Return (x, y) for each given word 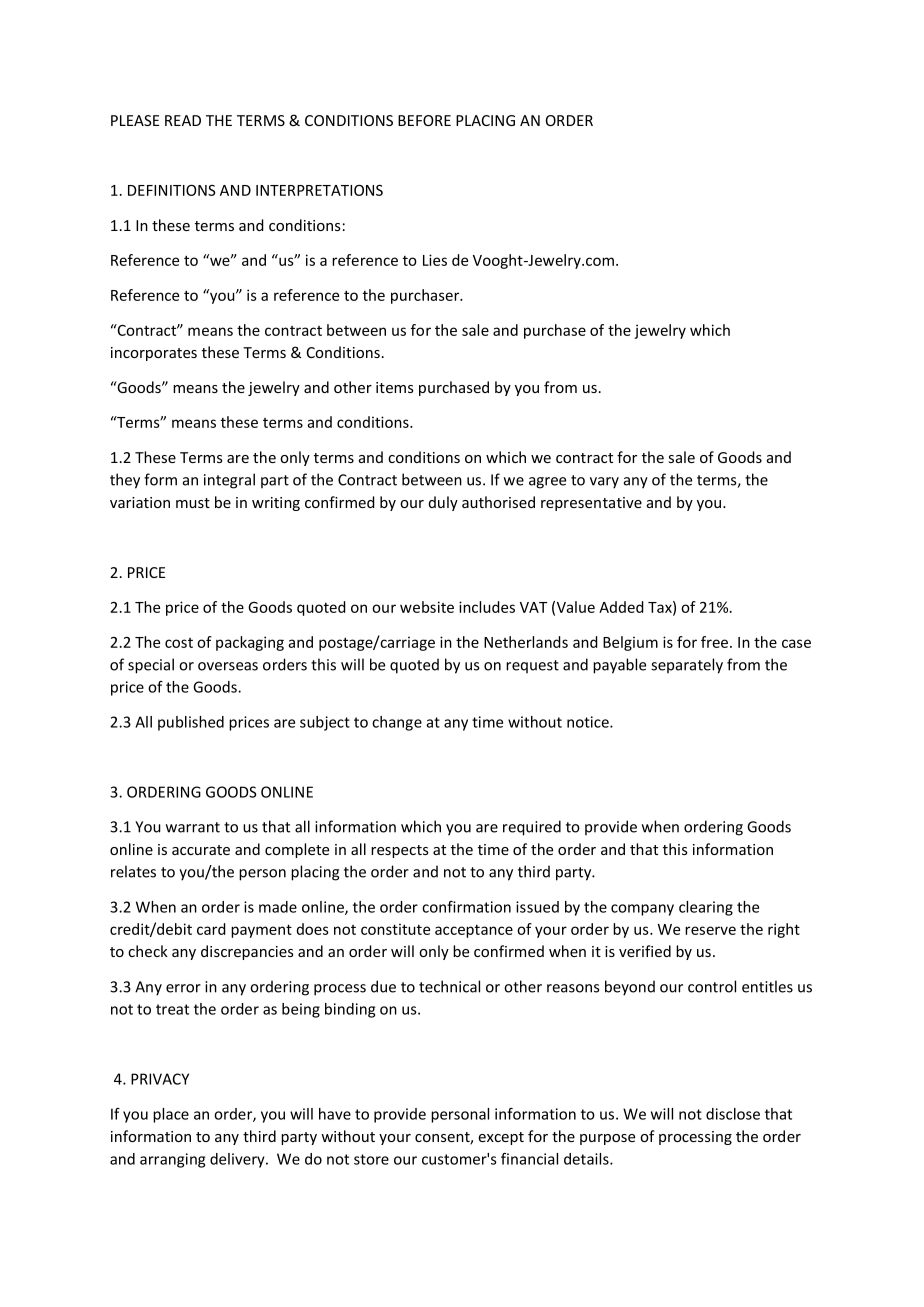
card (211, 929)
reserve (710, 930)
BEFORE (424, 120)
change (397, 723)
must (193, 503)
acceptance (474, 931)
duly (443, 503)
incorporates (154, 354)
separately (687, 666)
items (395, 387)
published (191, 723)
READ (183, 120)
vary (604, 483)
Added (621, 607)
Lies (435, 260)
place (171, 1115)
